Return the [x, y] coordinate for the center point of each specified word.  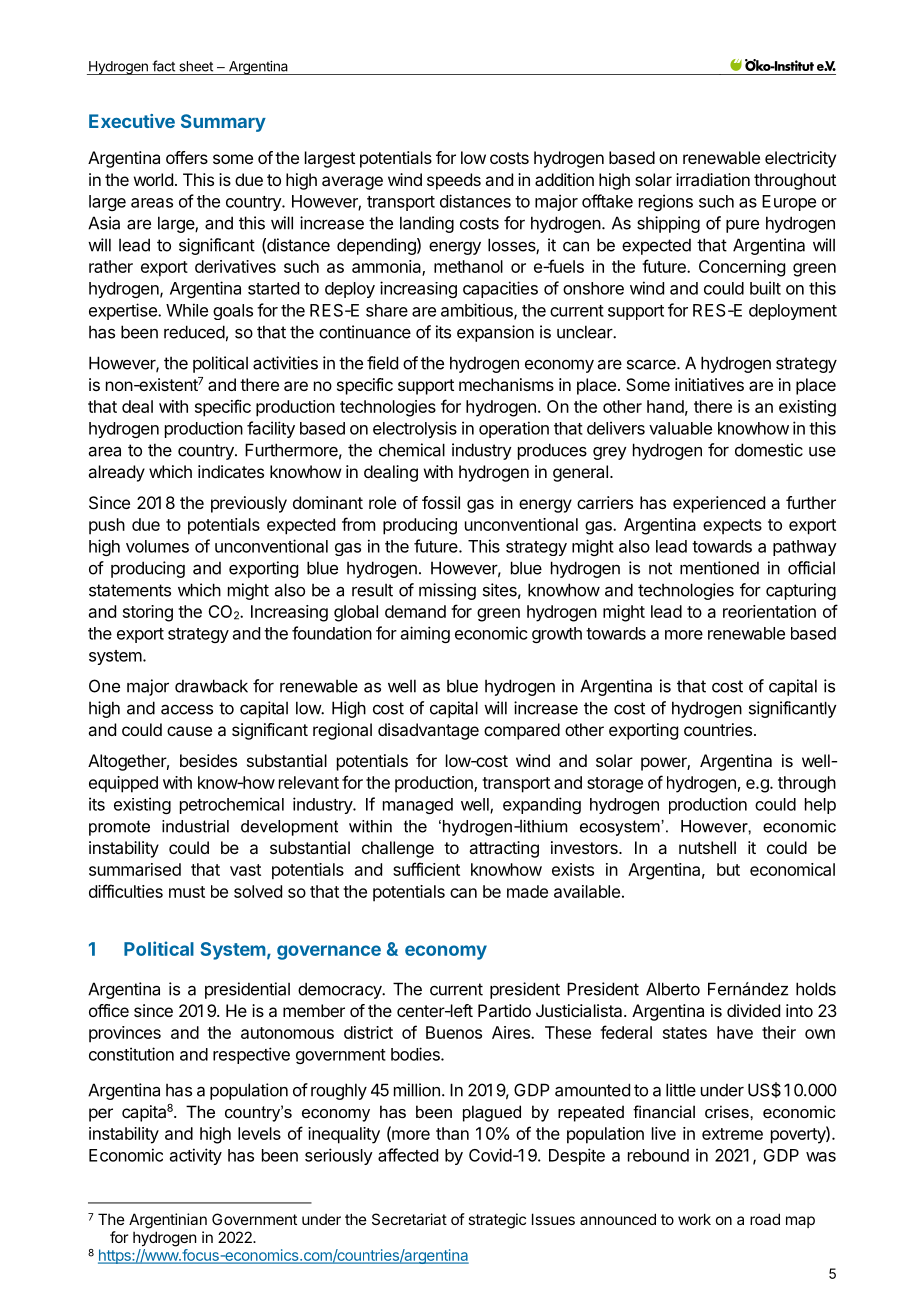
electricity [800, 159]
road [765, 1219]
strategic [497, 1221]
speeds [454, 181]
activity [196, 1156]
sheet [196, 66]
